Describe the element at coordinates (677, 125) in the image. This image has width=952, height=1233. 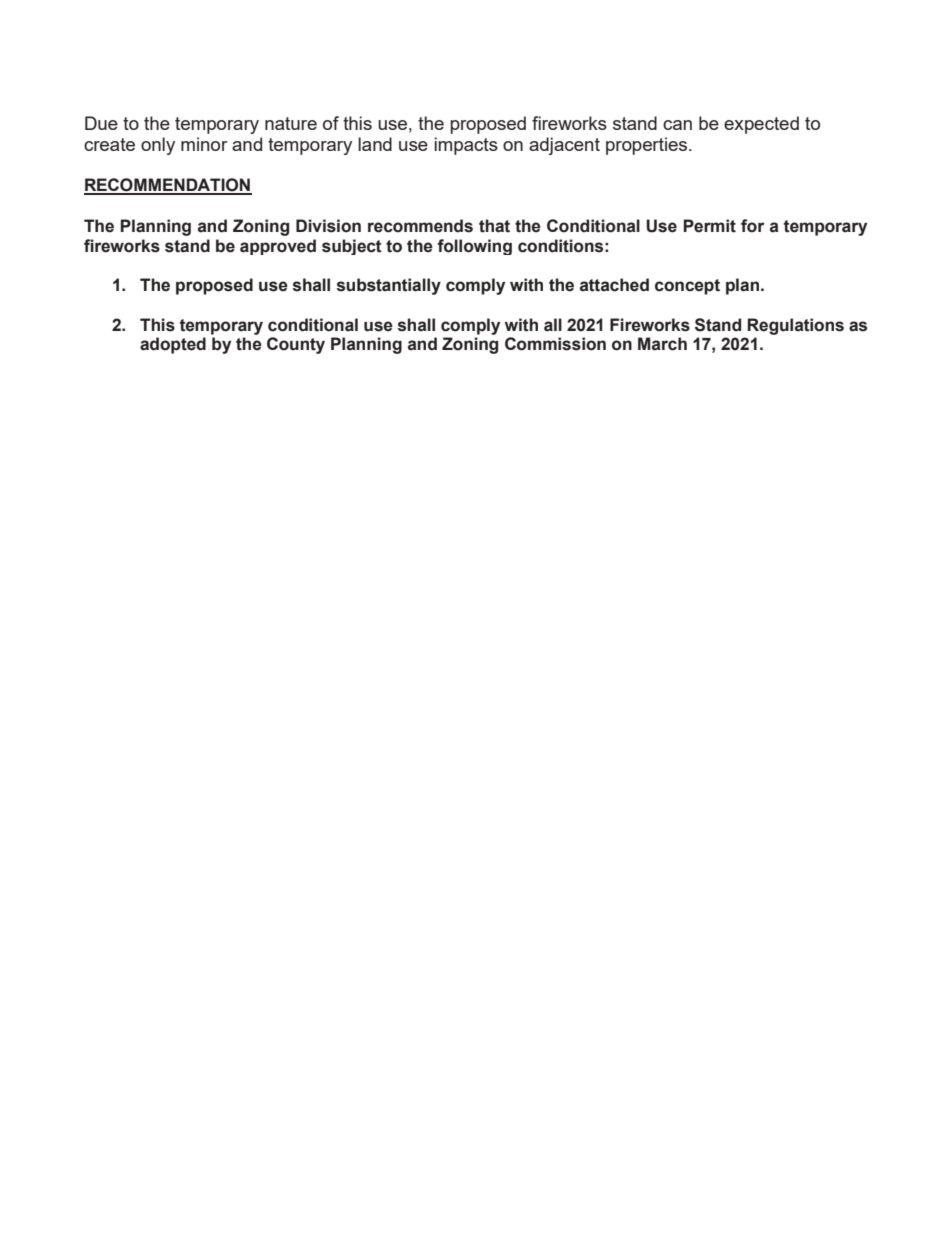
I see `can` at that location.
